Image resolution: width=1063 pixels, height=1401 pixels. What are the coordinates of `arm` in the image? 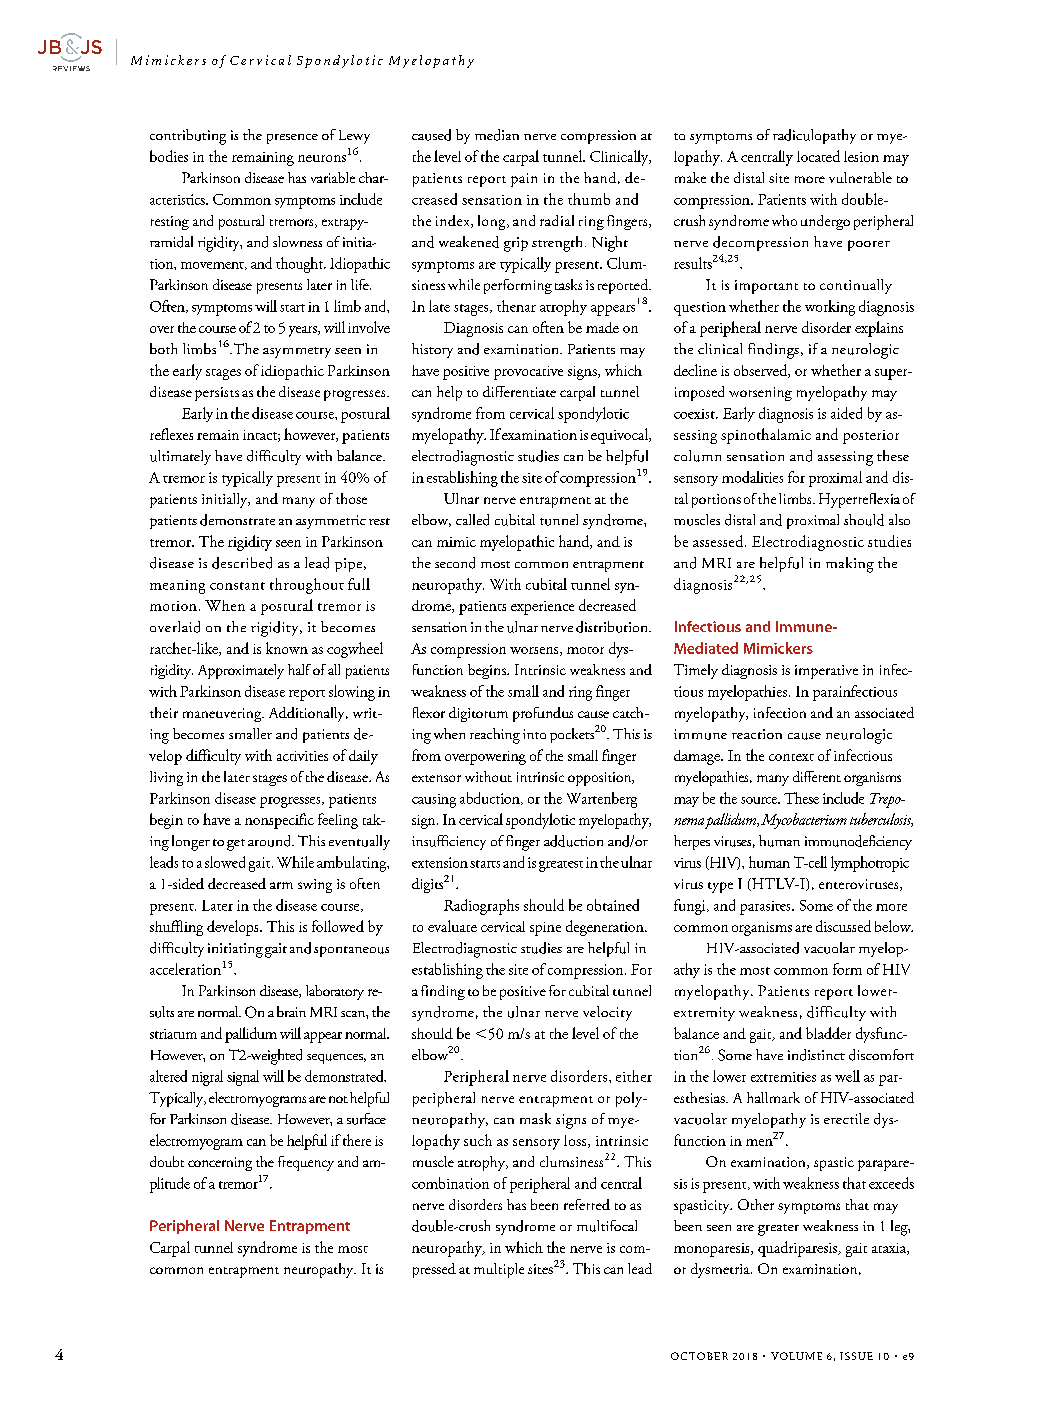 It's located at (281, 885).
